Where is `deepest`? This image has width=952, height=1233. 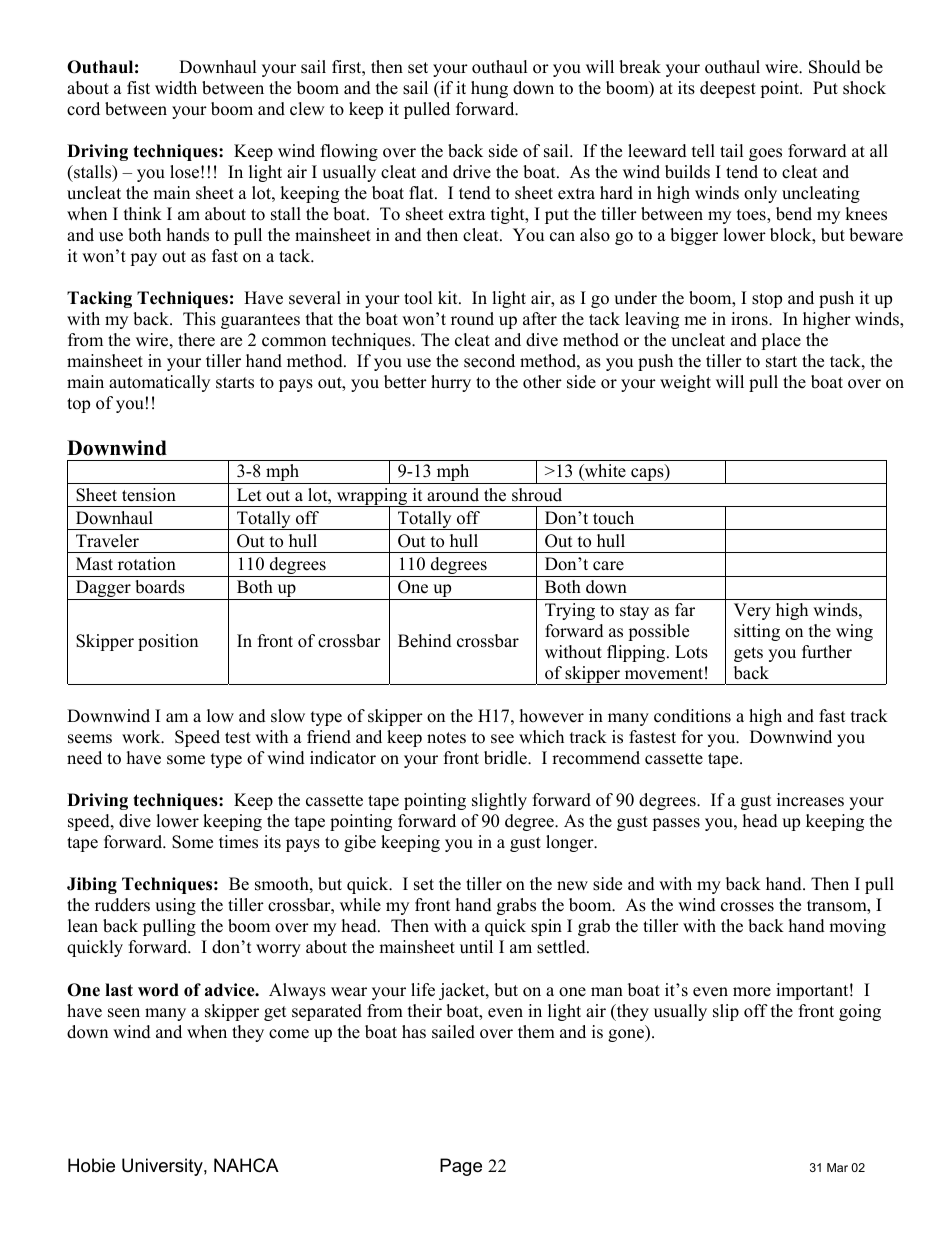 deepest is located at coordinates (728, 89).
